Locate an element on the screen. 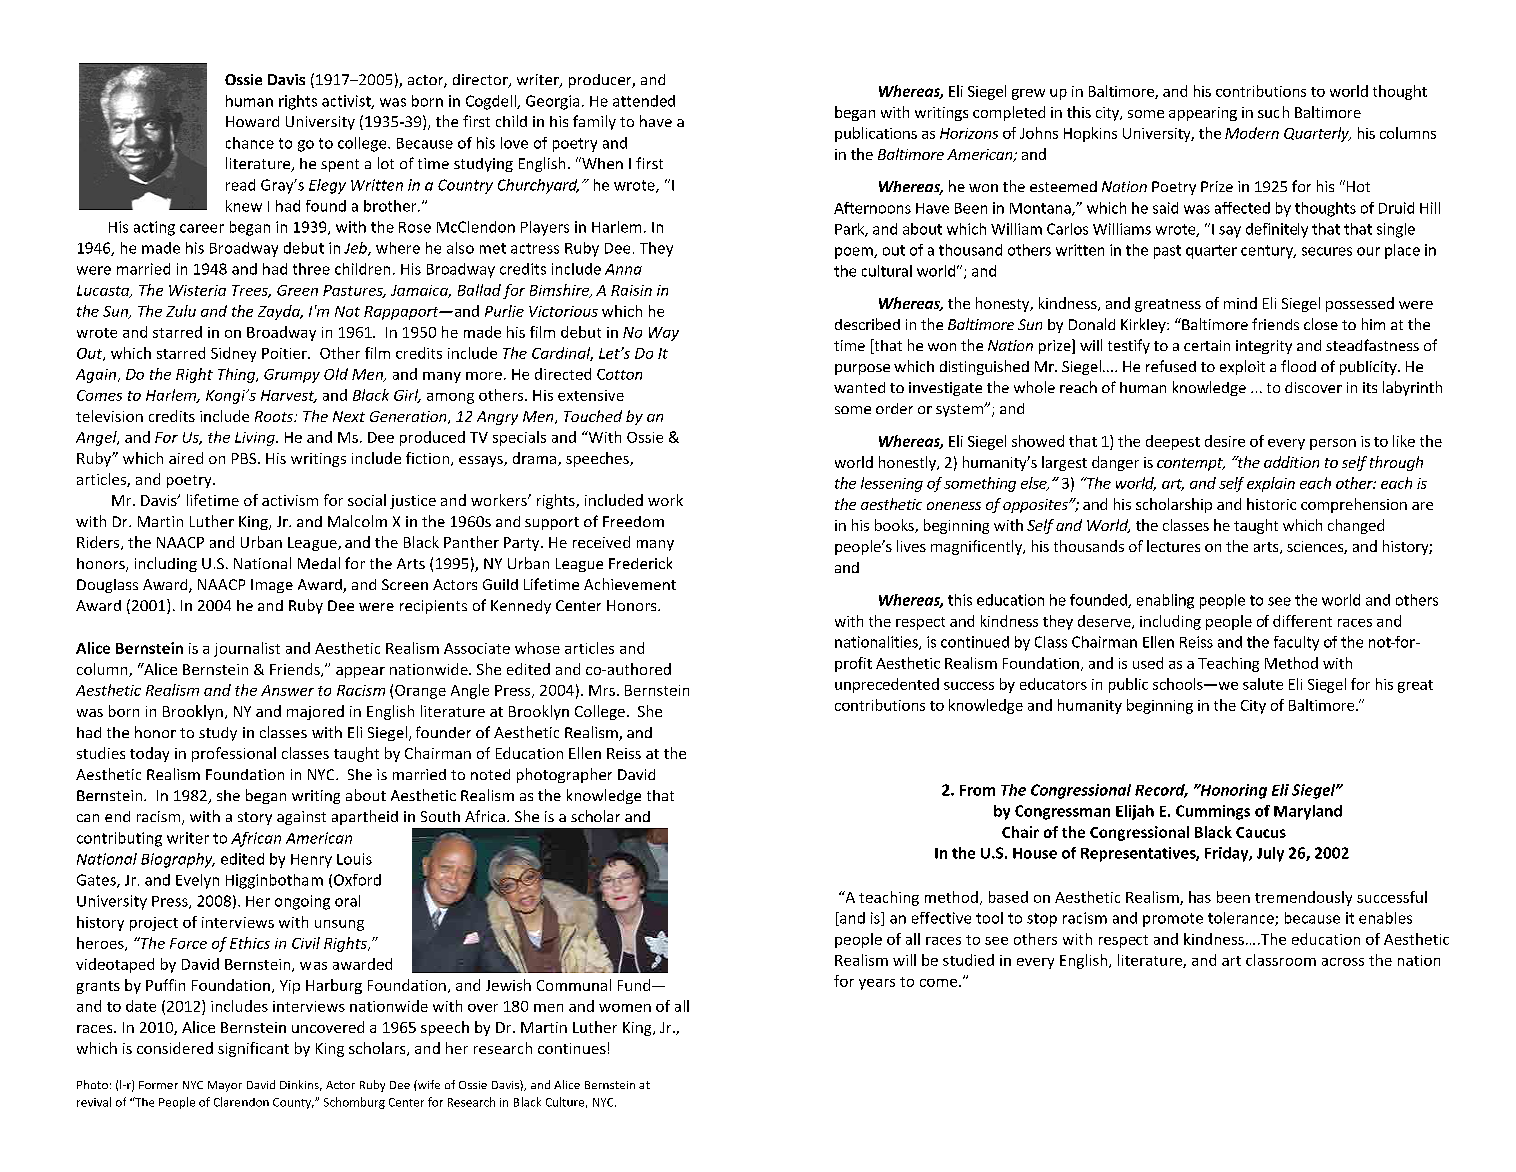 The image size is (1516, 1172). Living is located at coordinates (256, 439).
